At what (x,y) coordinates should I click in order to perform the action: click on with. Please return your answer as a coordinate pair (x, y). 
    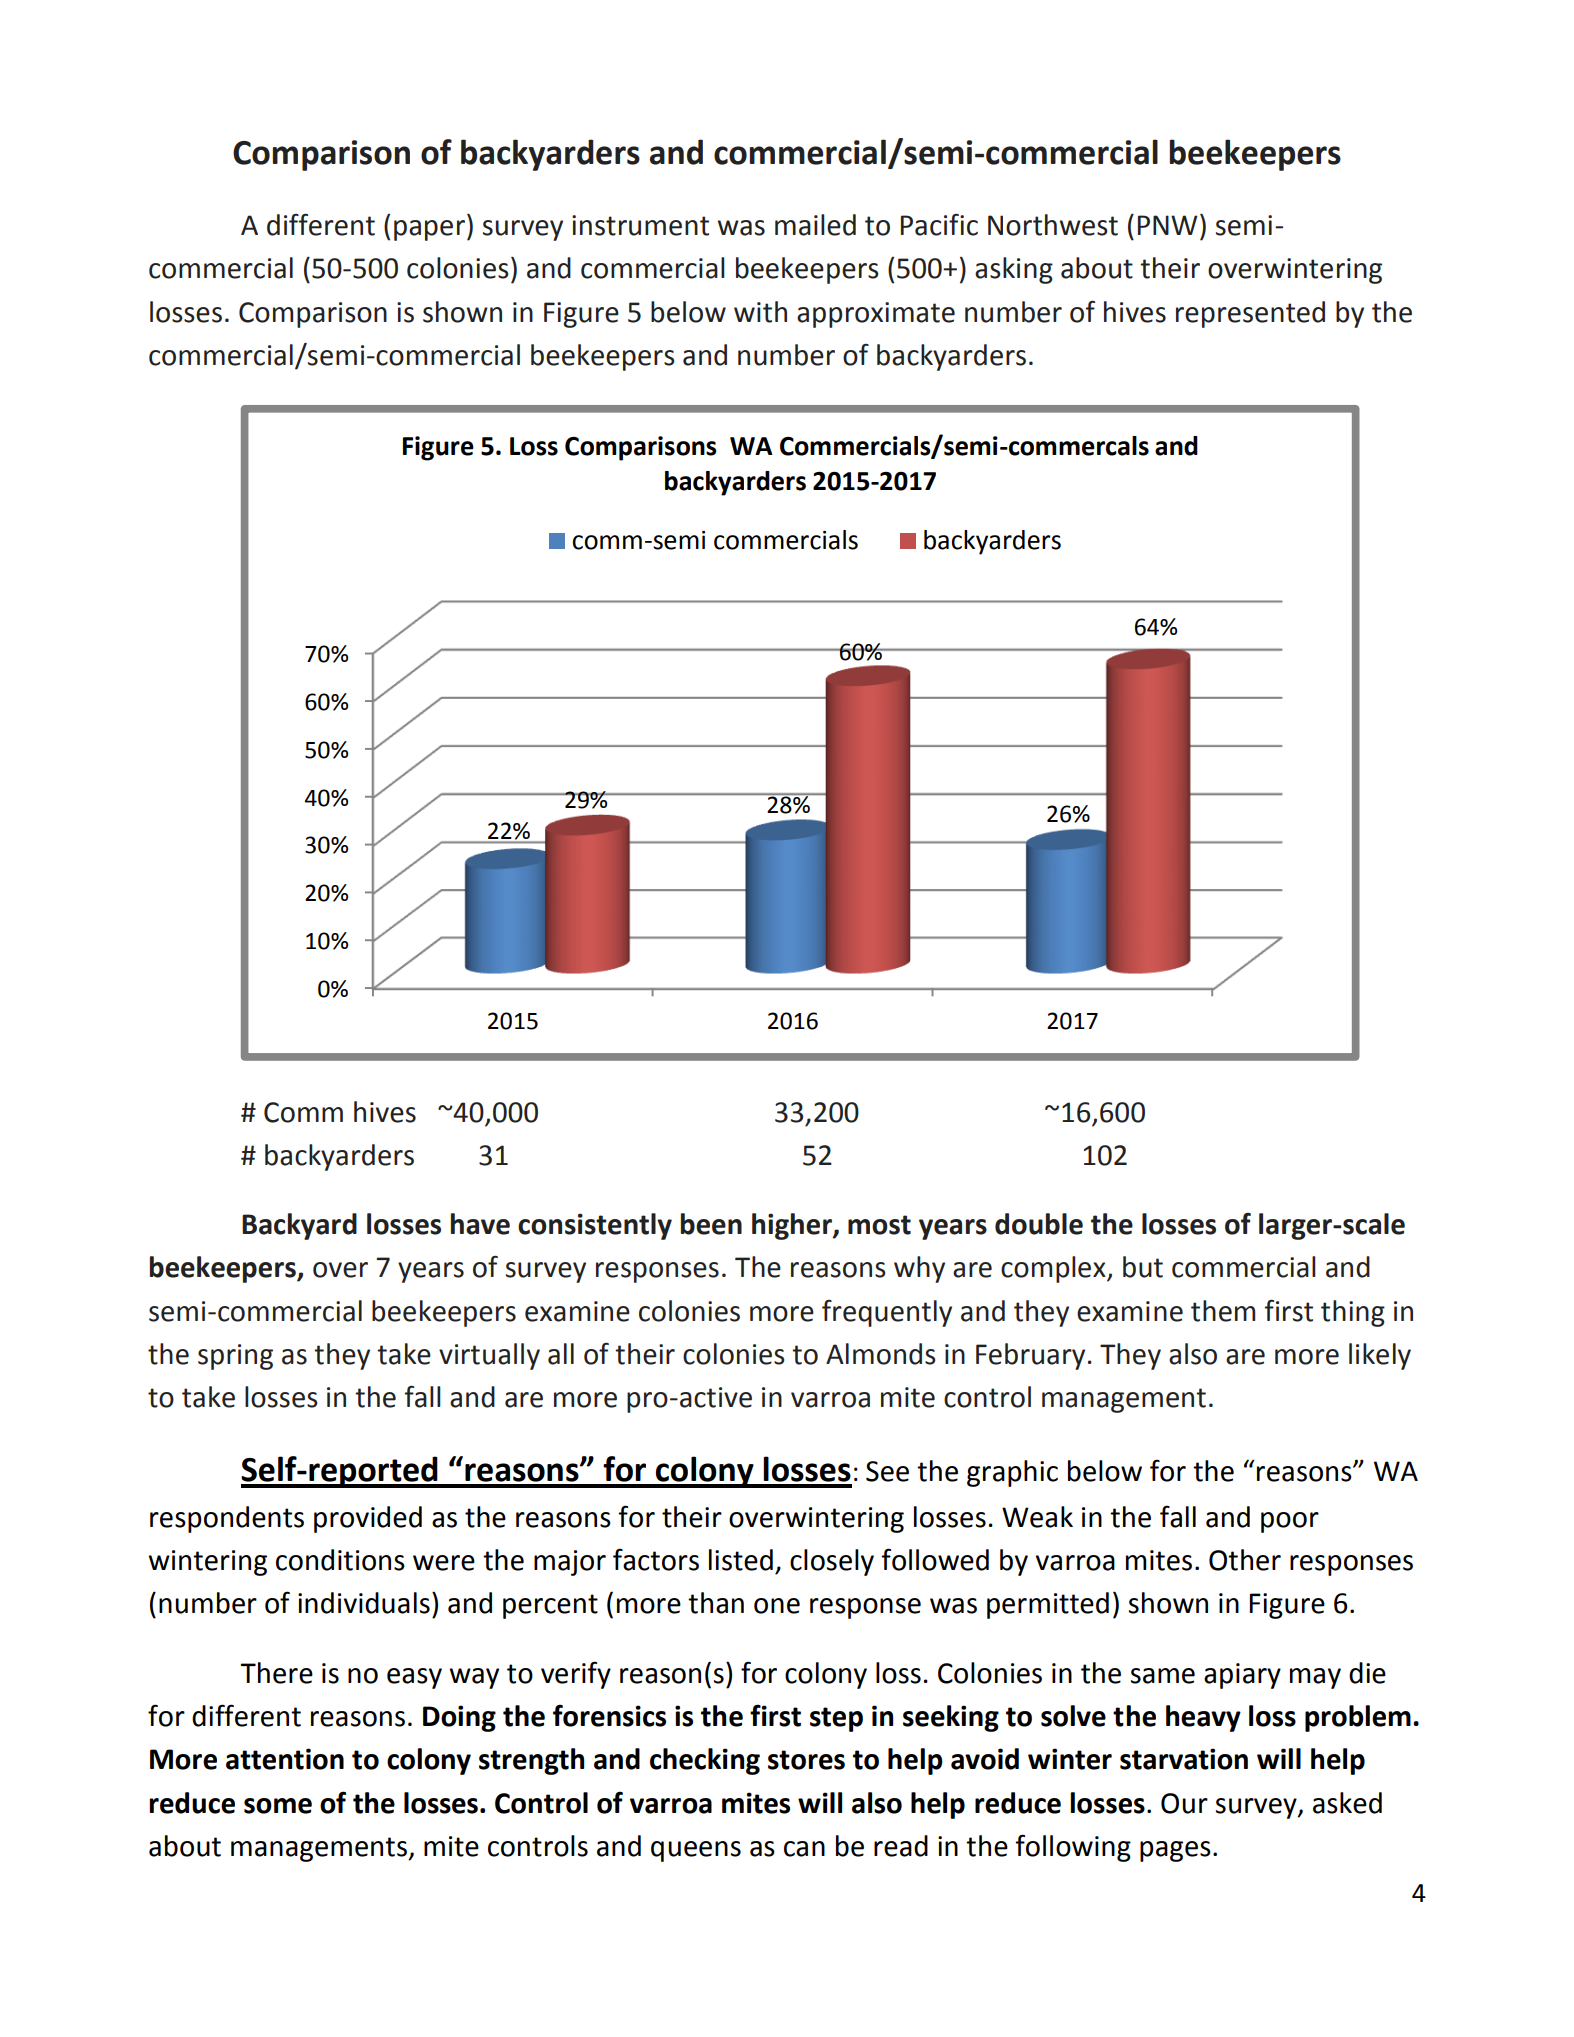
    Looking at the image, I should click on (760, 312).
